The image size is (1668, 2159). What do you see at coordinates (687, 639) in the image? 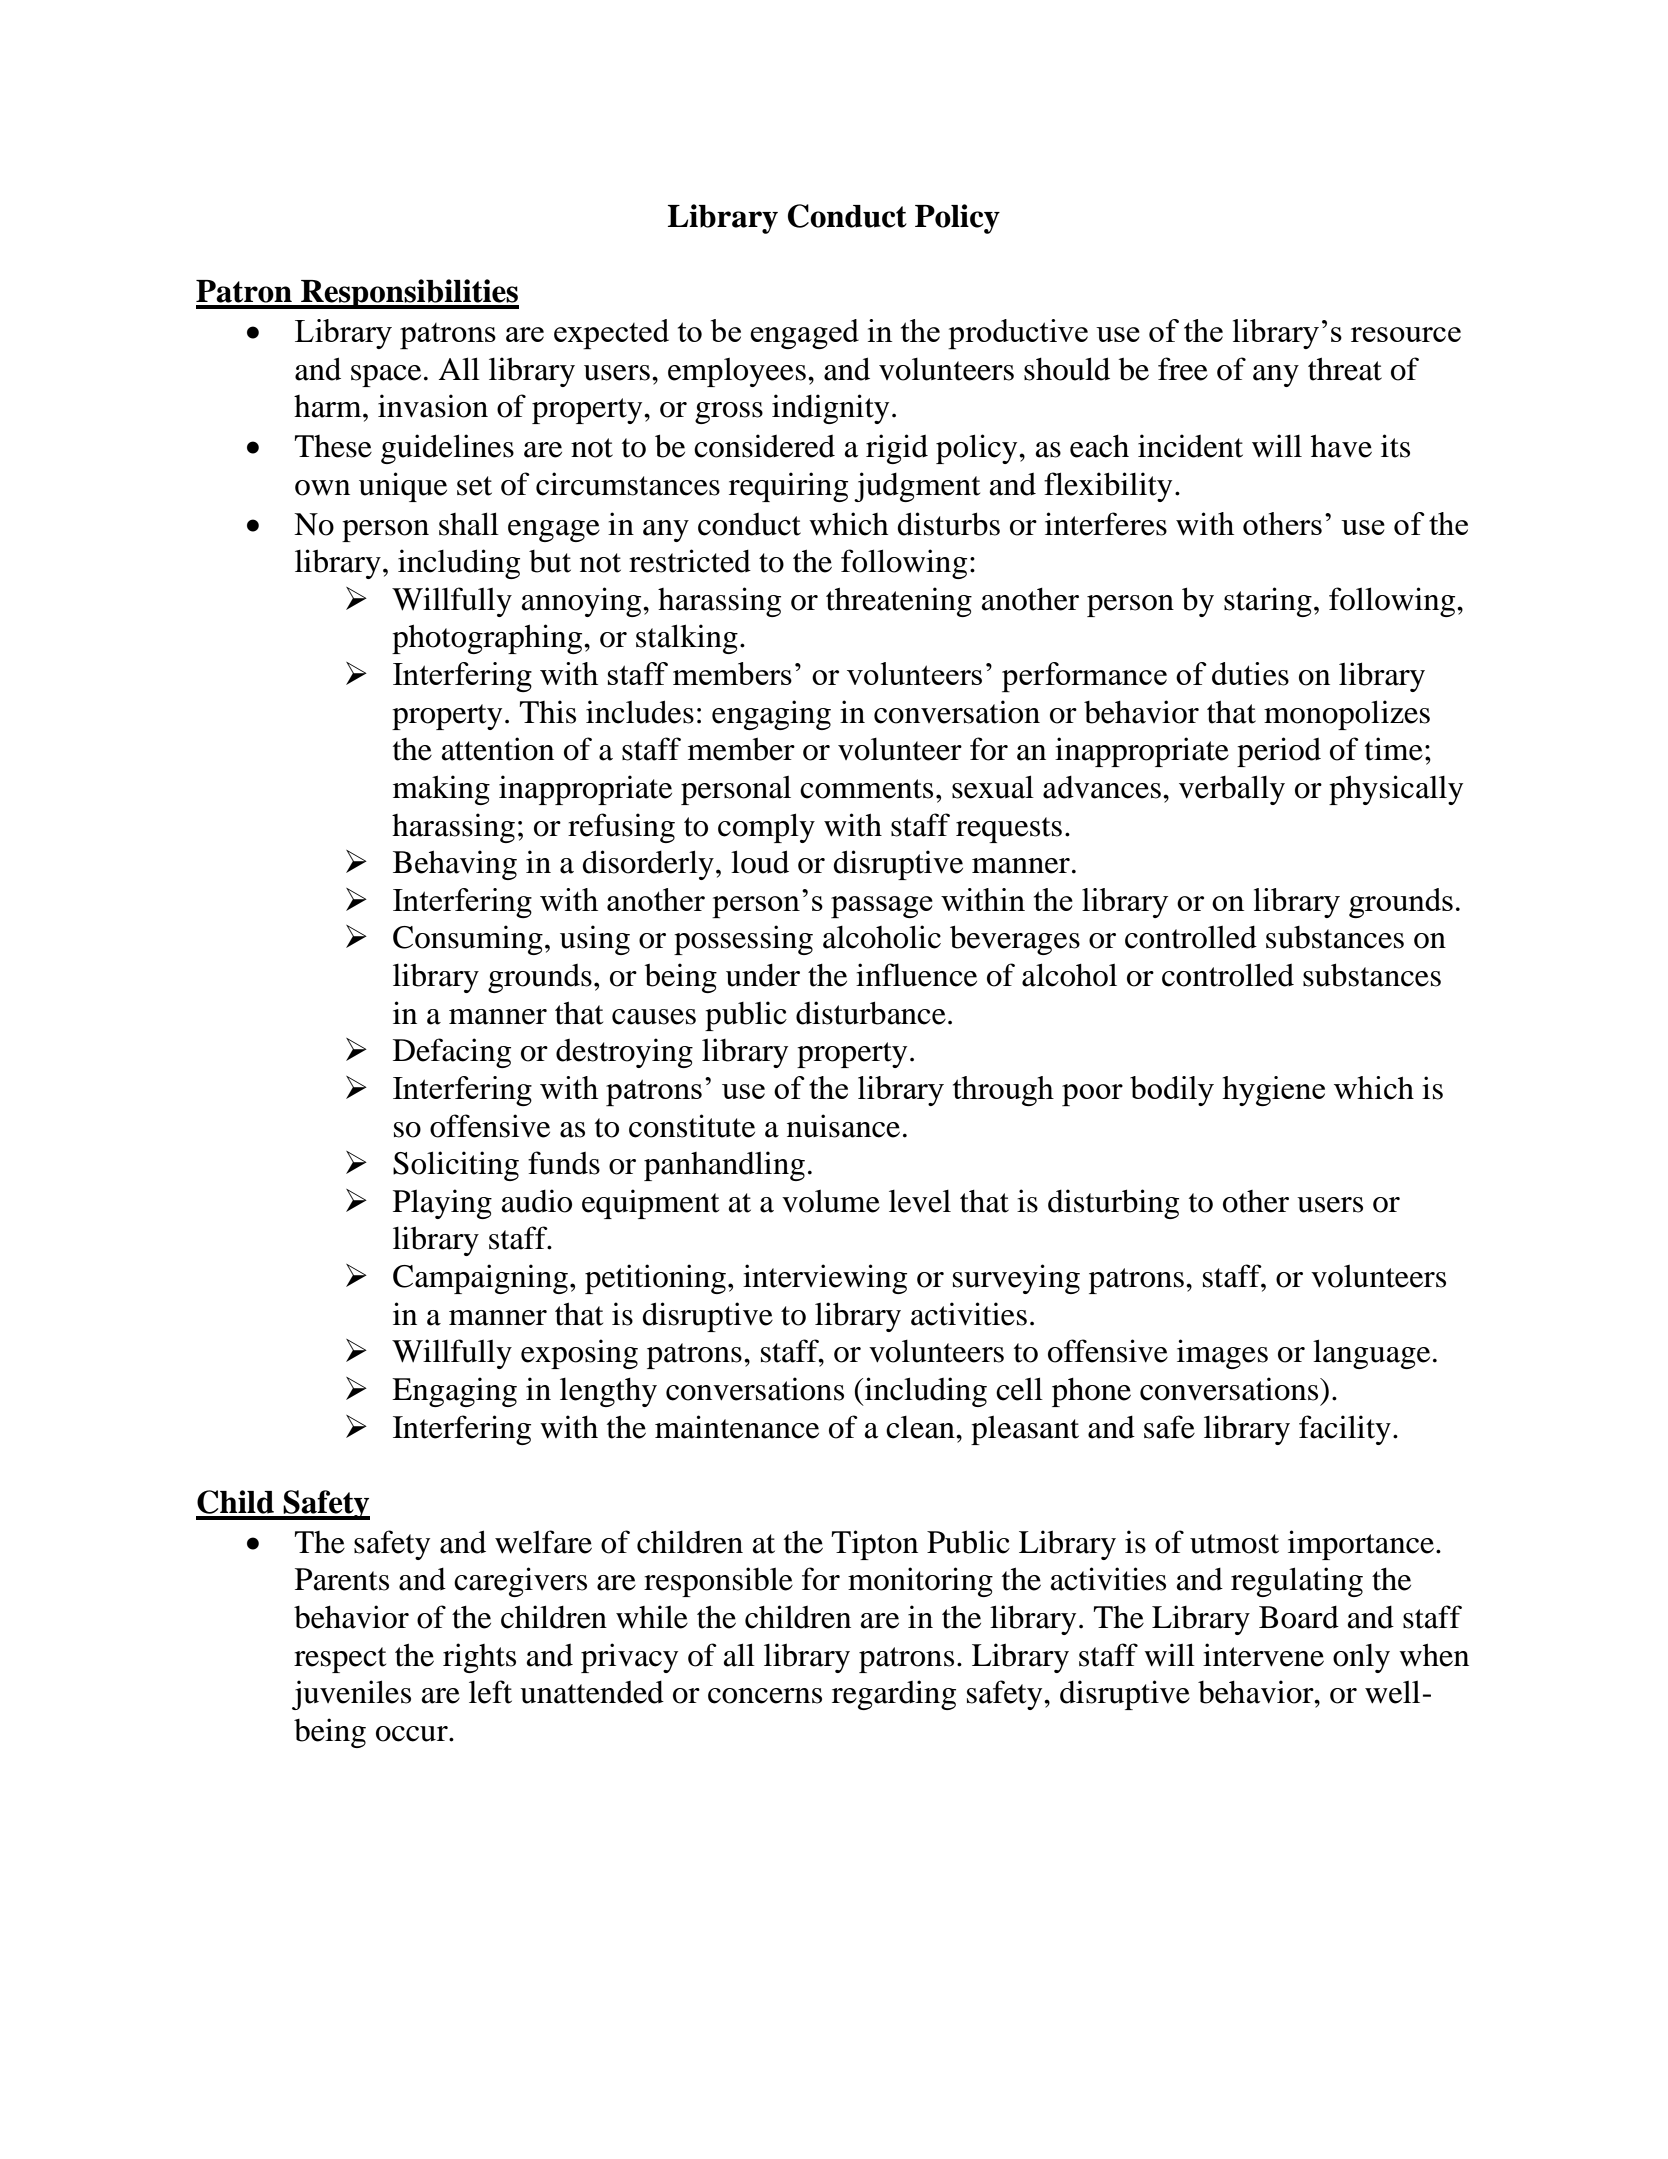
I see `stalking` at bounding box center [687, 639].
